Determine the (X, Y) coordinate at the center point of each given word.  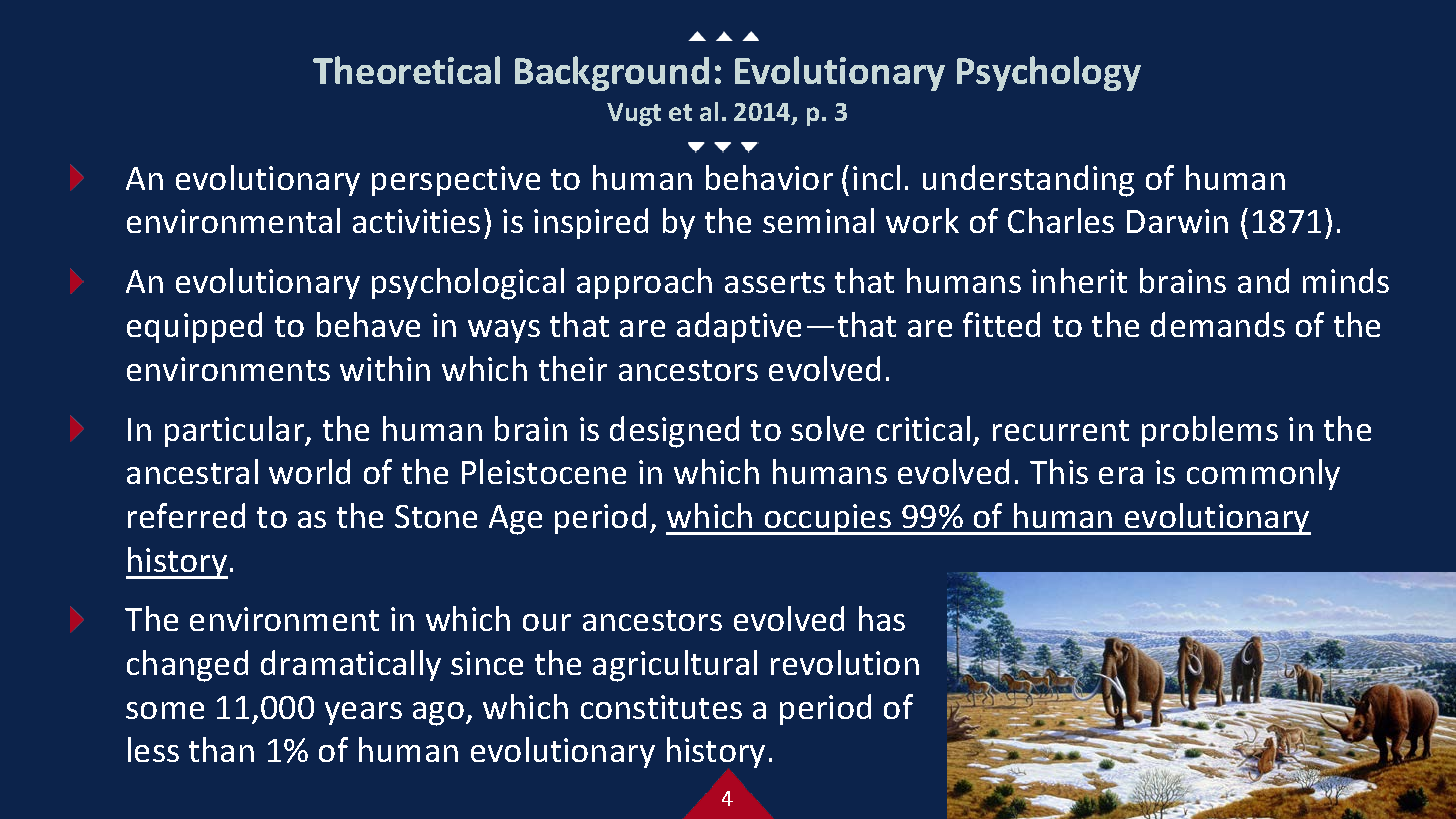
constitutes (661, 707)
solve (827, 428)
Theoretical (406, 70)
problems (1210, 431)
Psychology (1049, 73)
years (363, 713)
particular (236, 431)
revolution (845, 662)
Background (612, 73)
